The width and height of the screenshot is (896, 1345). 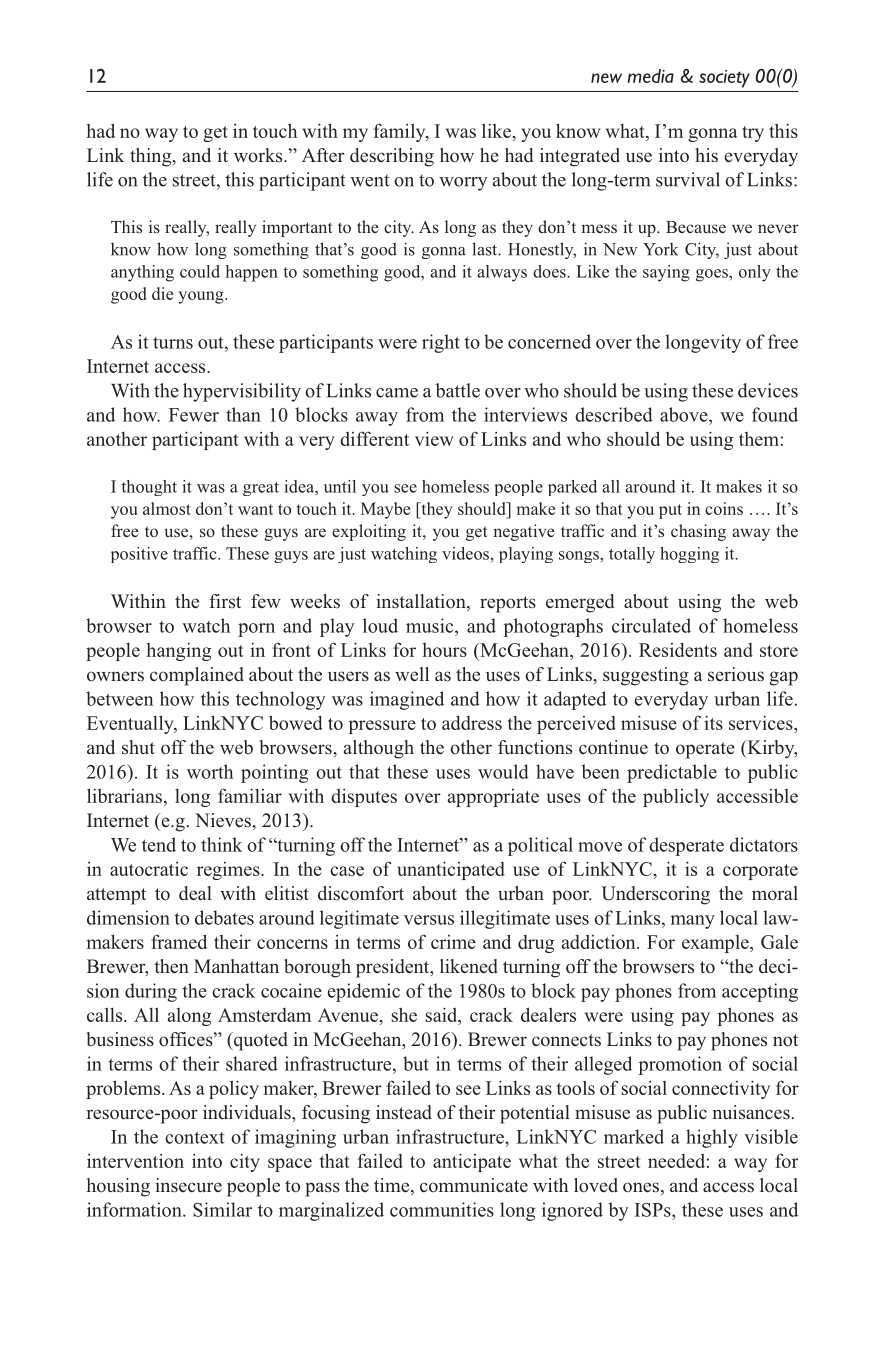 What do you see at coordinates (678, 649) in the screenshot?
I see `Residents` at bounding box center [678, 649].
